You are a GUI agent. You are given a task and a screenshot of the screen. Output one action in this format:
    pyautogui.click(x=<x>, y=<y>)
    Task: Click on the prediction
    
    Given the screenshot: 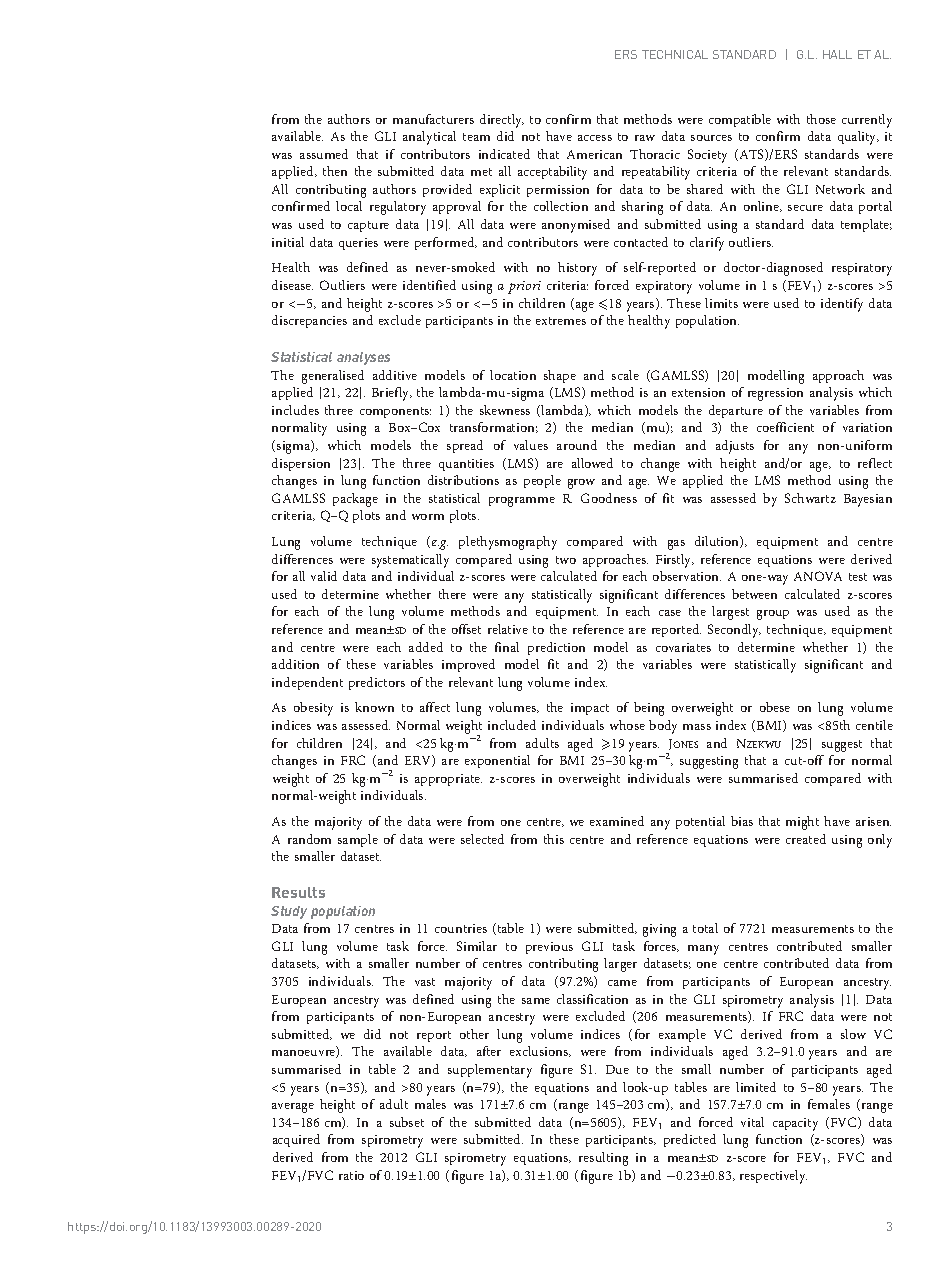 What is the action you would take?
    pyautogui.click(x=556, y=648)
